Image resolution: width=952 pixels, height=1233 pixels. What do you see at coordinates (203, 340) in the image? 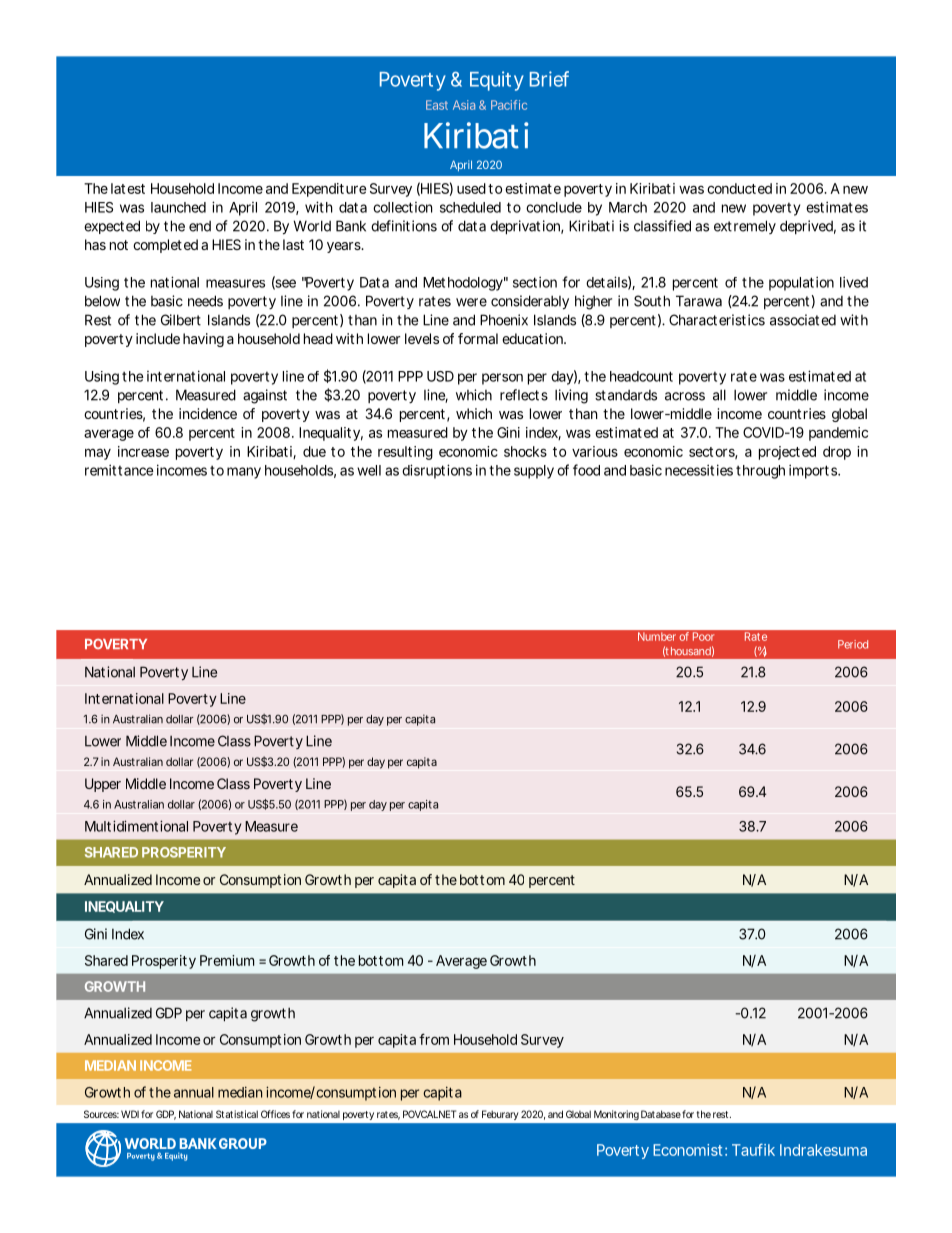
I see `having` at bounding box center [203, 340].
